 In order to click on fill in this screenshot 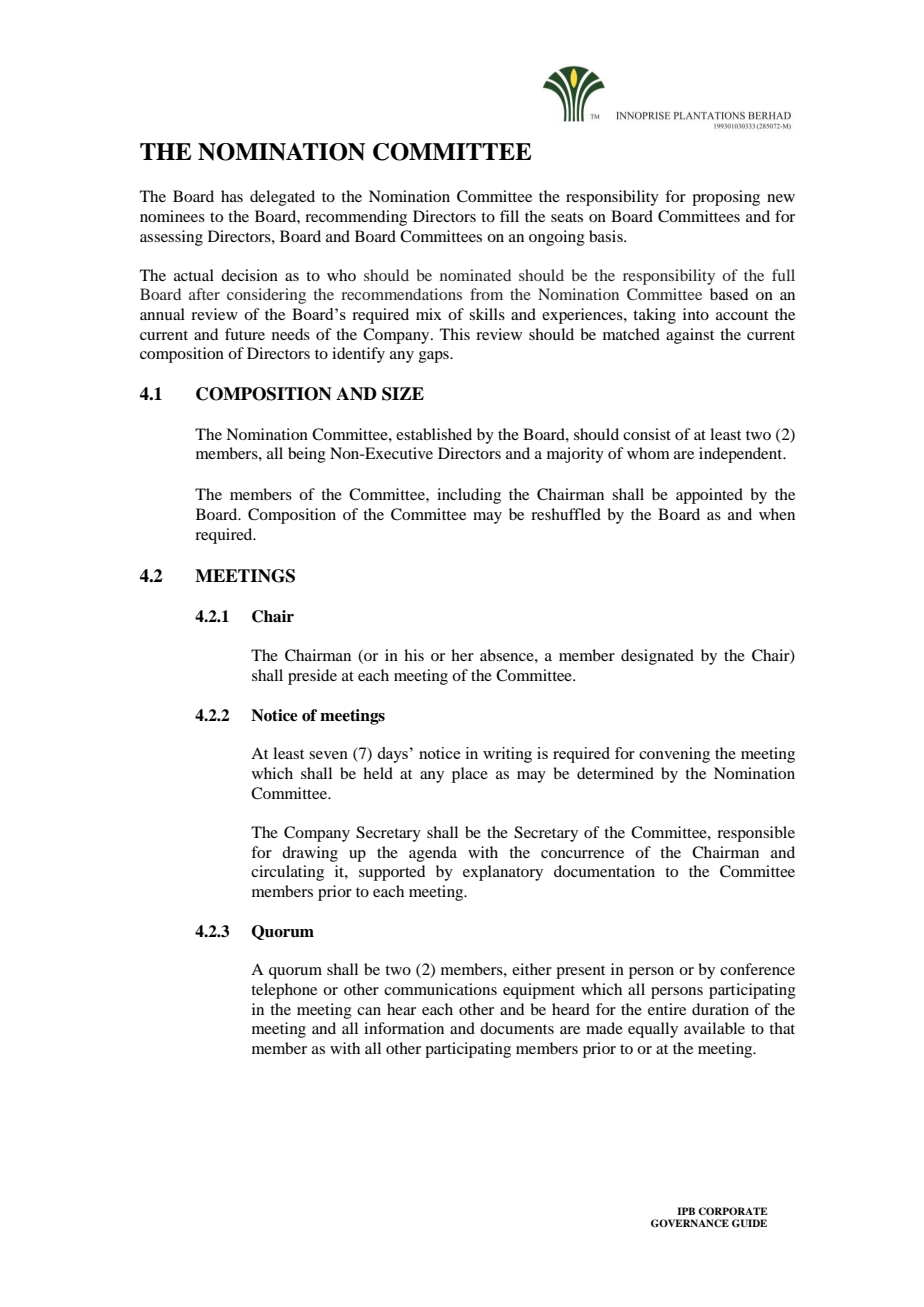, I will do `click(509, 216)`.
